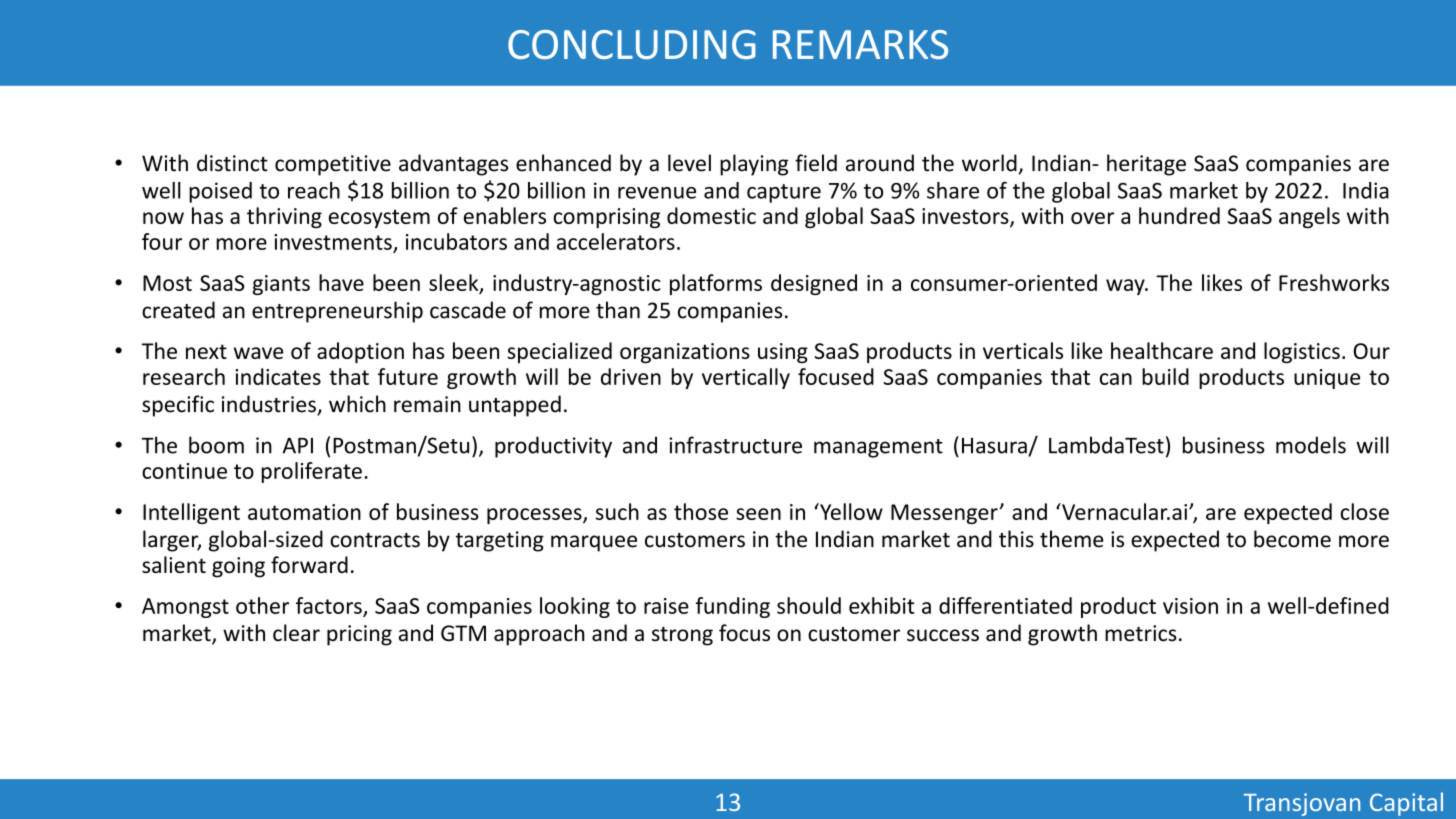  Describe the element at coordinates (682, 636) in the image. I see `strong` at that location.
